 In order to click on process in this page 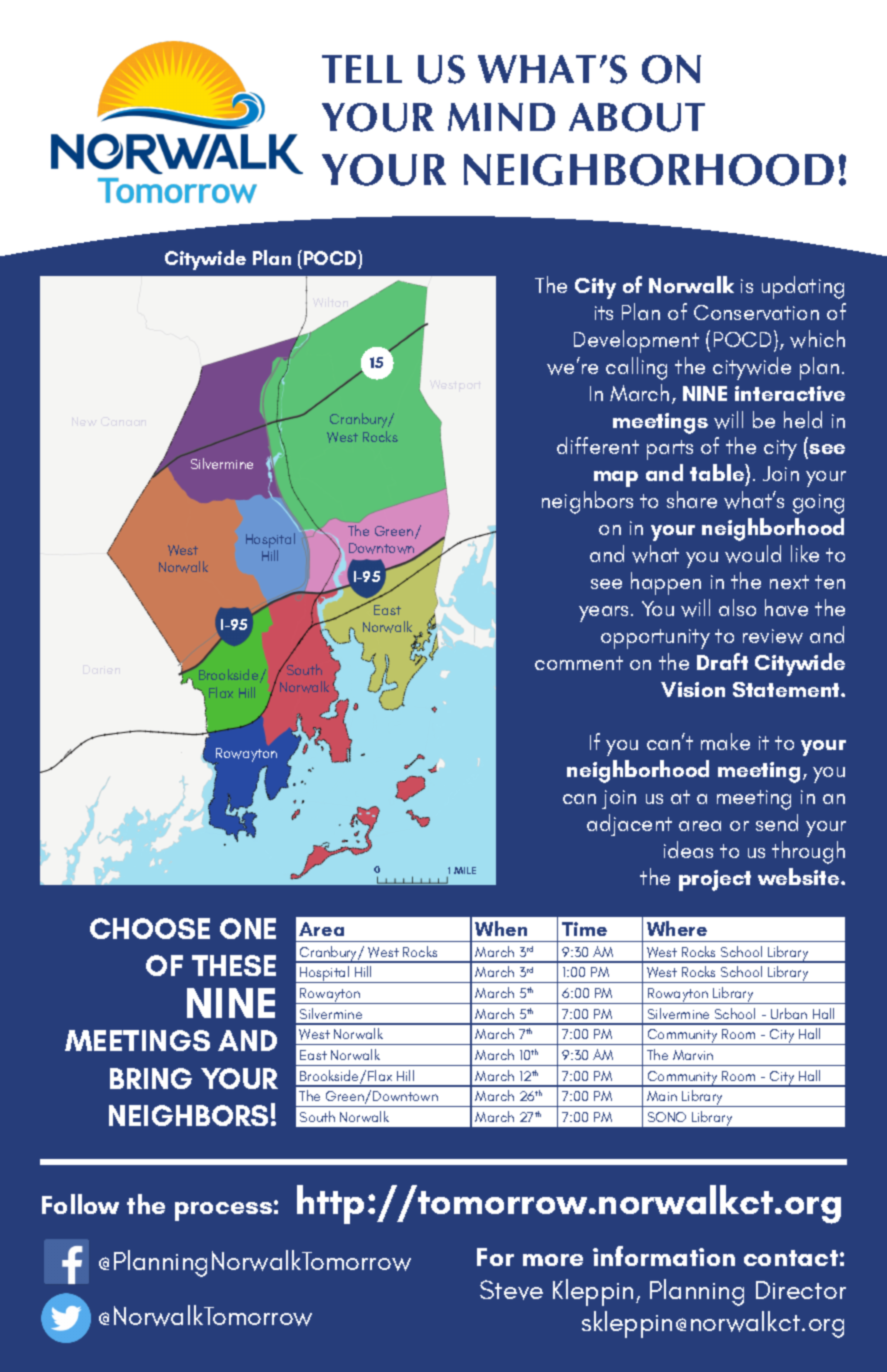, I will do `click(223, 1211)`.
